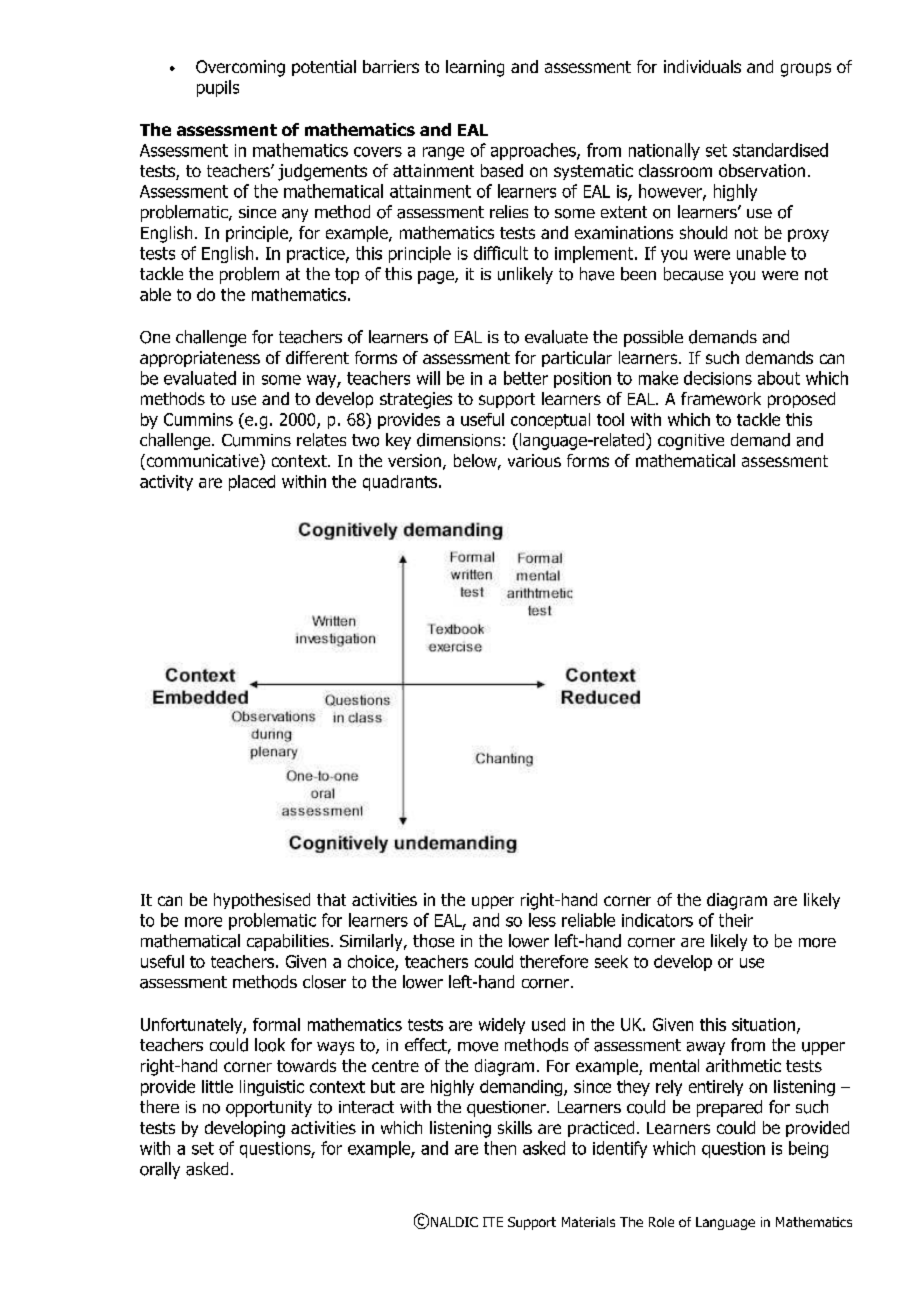 This screenshot has width=924, height=1308. What do you see at coordinates (493, 1222) in the screenshot?
I see `ITE` at bounding box center [493, 1222].
